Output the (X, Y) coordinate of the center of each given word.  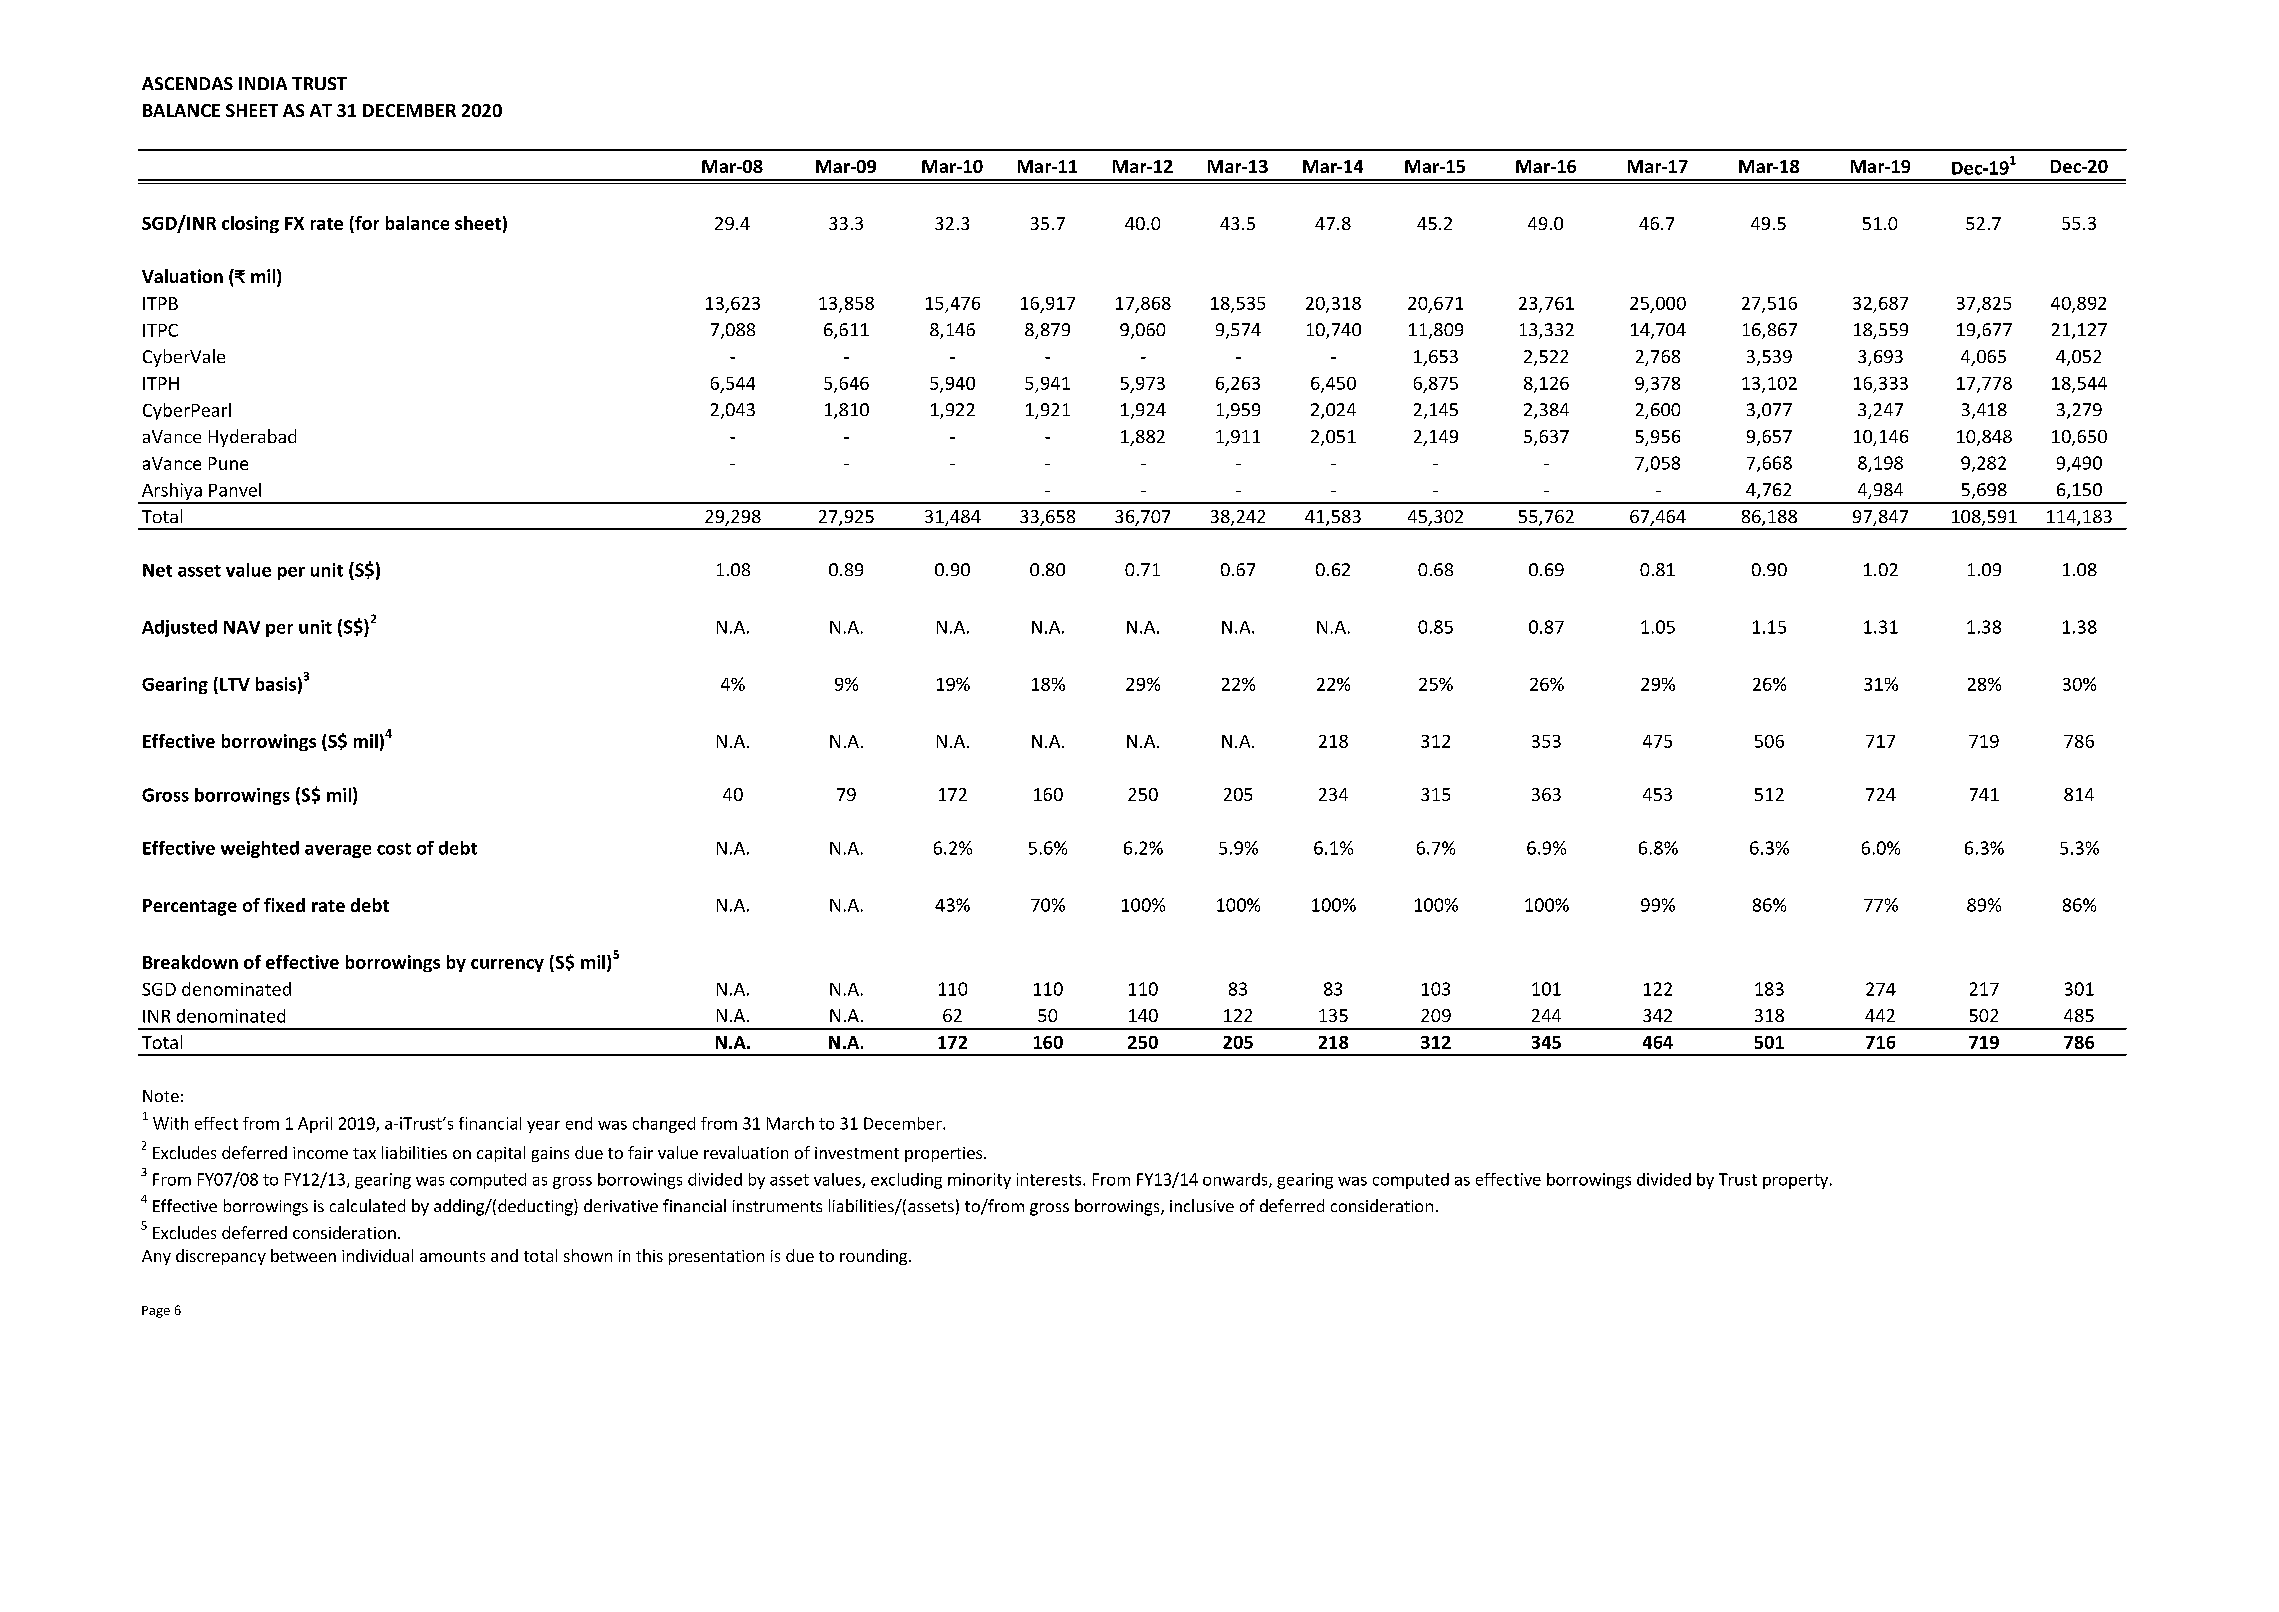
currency (507, 965)
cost (394, 849)
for (366, 223)
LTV (235, 684)
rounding (873, 1257)
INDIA (263, 83)
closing (250, 224)
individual (377, 1255)
